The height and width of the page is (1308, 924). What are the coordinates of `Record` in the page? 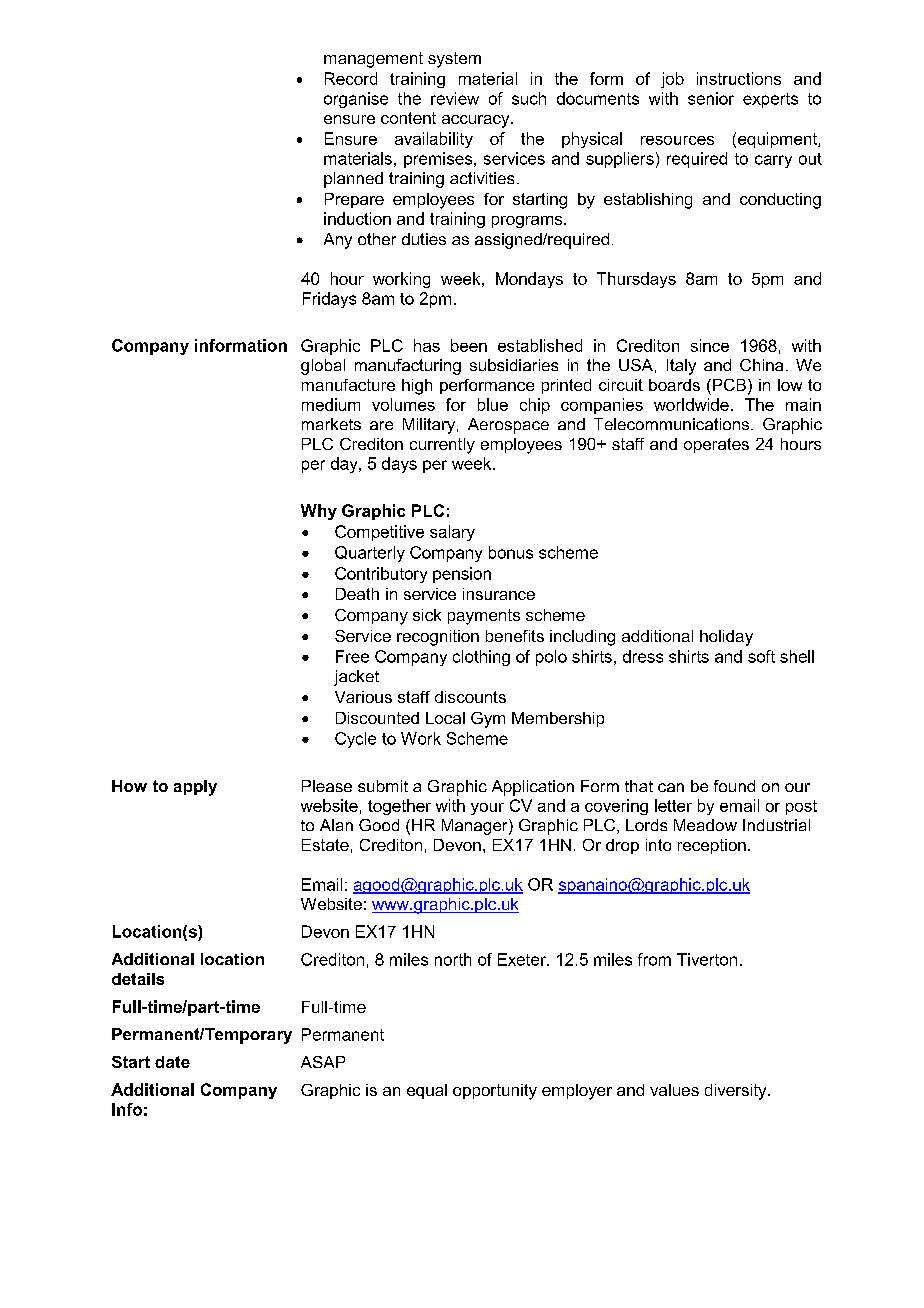 It's located at (351, 78).
